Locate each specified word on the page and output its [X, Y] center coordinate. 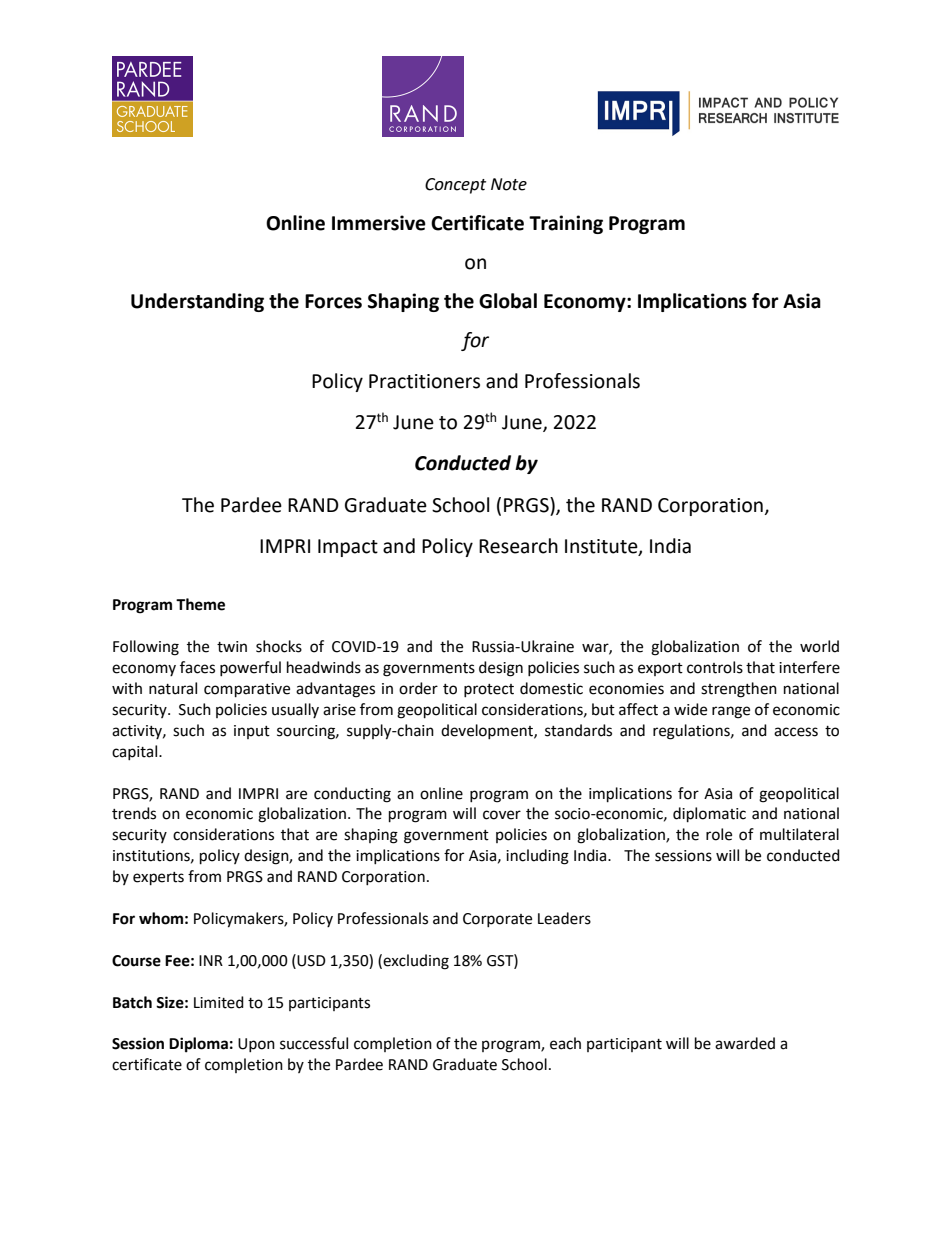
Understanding [197, 302]
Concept [455, 186]
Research [518, 546]
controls [715, 667]
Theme [200, 604]
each [565, 1043]
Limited [219, 1002]
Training [566, 224]
